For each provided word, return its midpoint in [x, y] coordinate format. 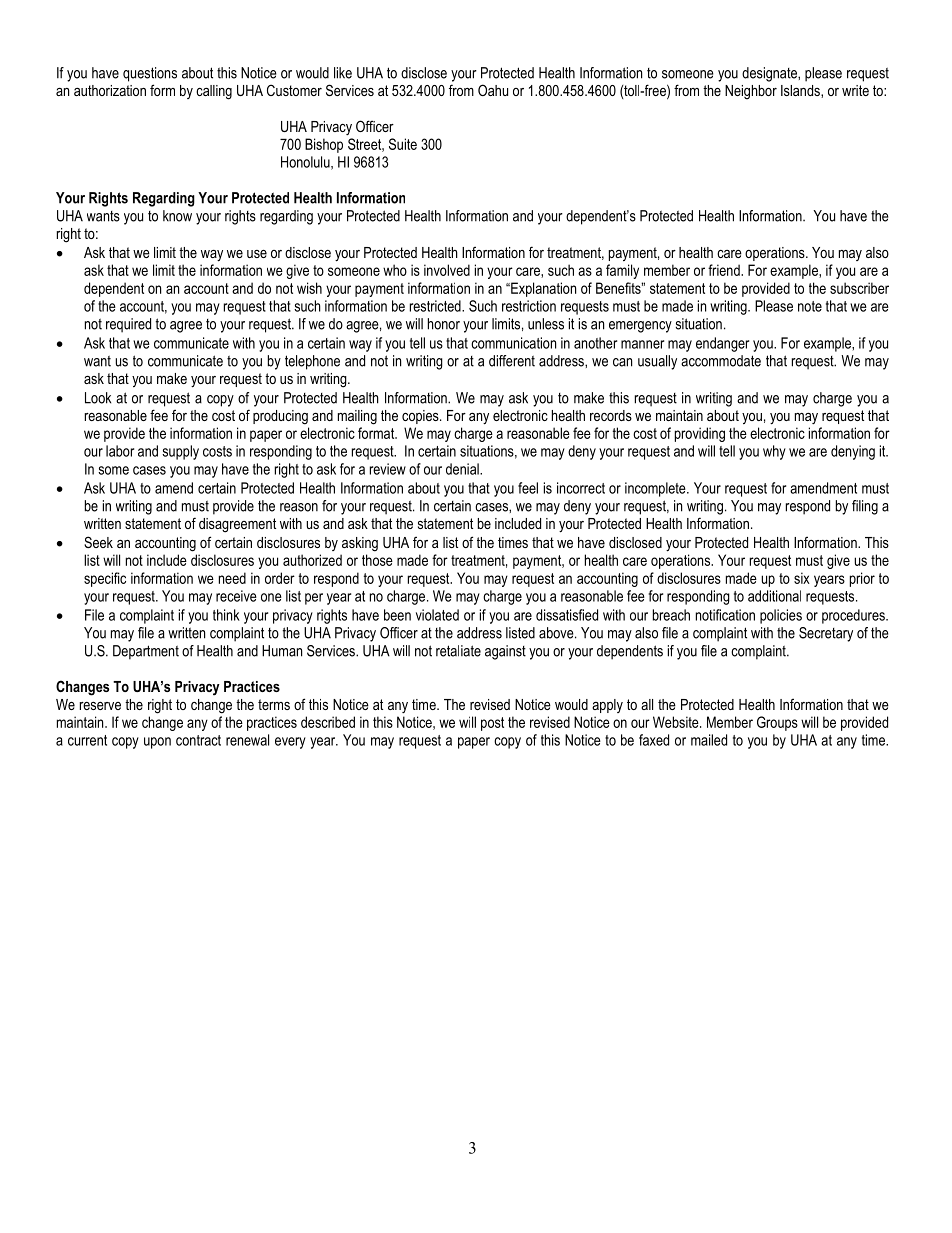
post [492, 724]
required [128, 325]
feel [528, 488]
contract [198, 740]
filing [865, 507]
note [810, 306]
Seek [98, 542]
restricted [436, 306]
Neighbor [751, 92]
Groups [777, 723]
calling [214, 92]
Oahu [493, 90]
